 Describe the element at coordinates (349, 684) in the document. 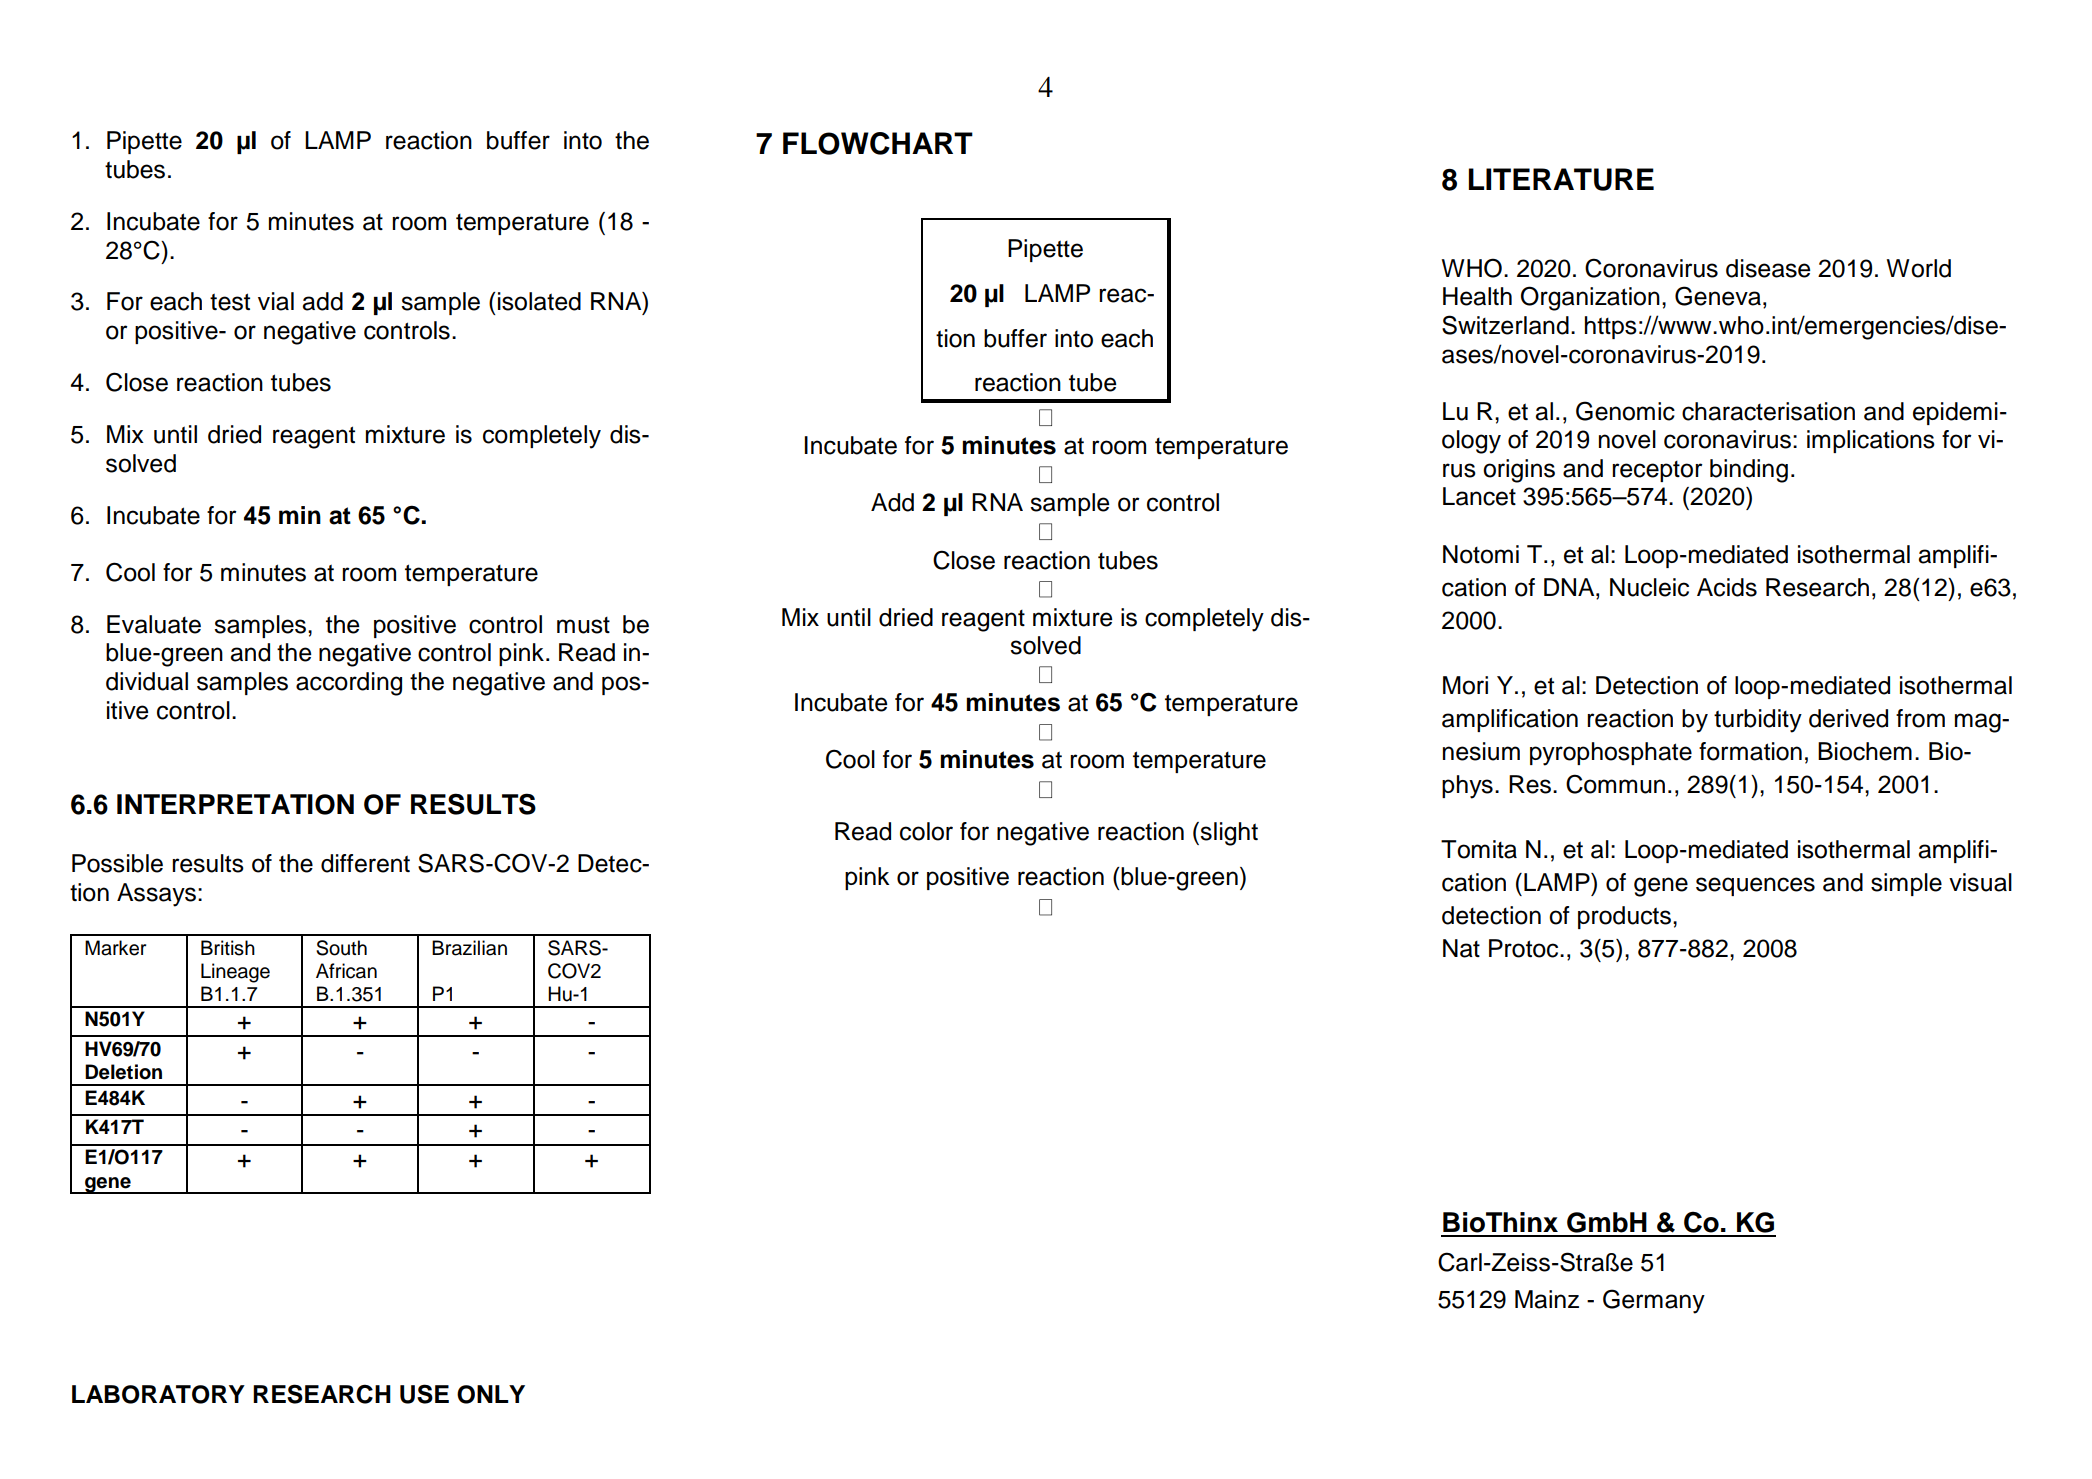

I see `according` at that location.
